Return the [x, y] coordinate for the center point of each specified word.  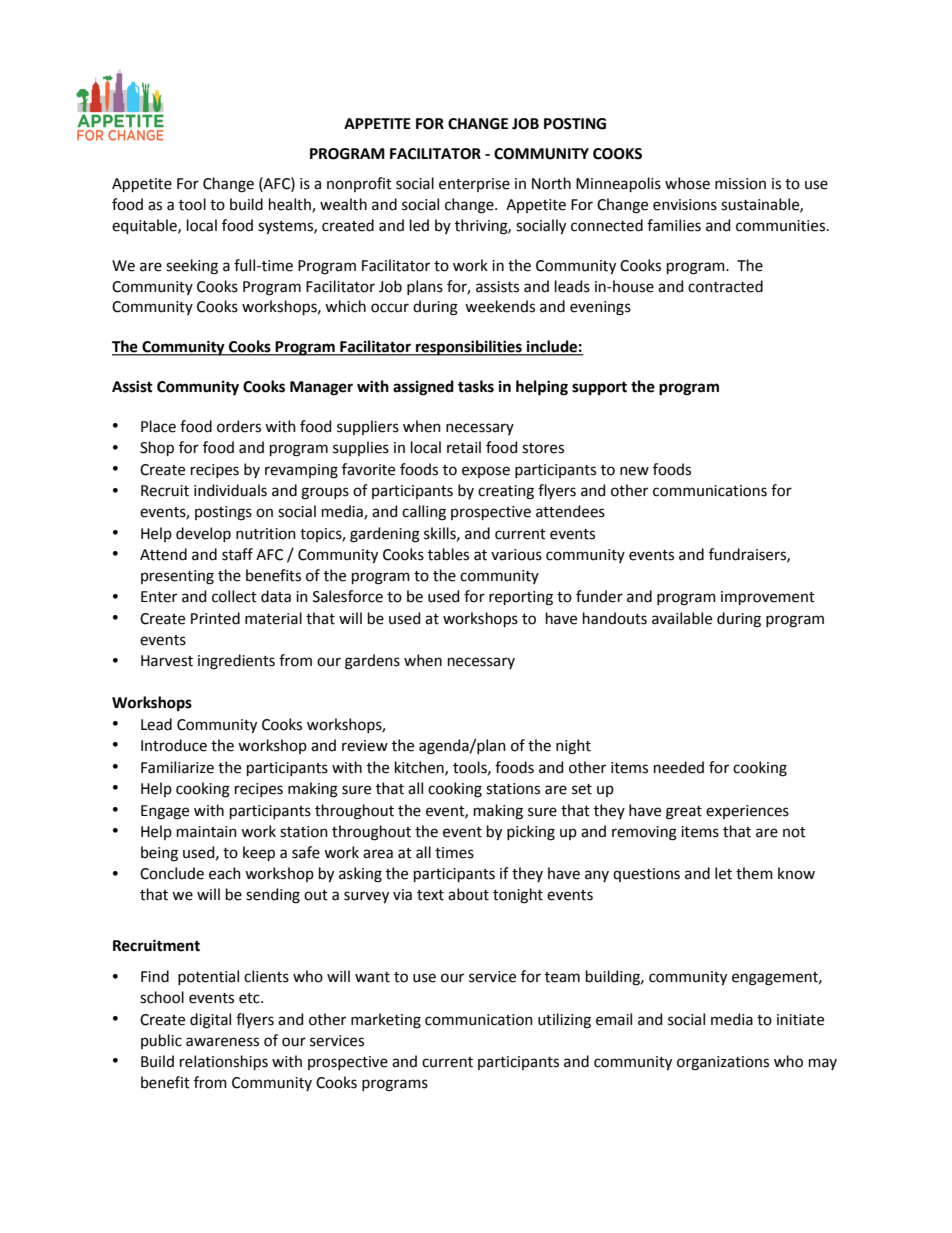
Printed [215, 618]
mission [740, 184]
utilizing [564, 1021]
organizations [723, 1063]
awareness [222, 1042]
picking [531, 833]
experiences [747, 812]
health [291, 205]
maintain [207, 832]
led [419, 225]
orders [239, 426]
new [634, 471]
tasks [476, 386]
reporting [521, 598]
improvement [768, 598]
